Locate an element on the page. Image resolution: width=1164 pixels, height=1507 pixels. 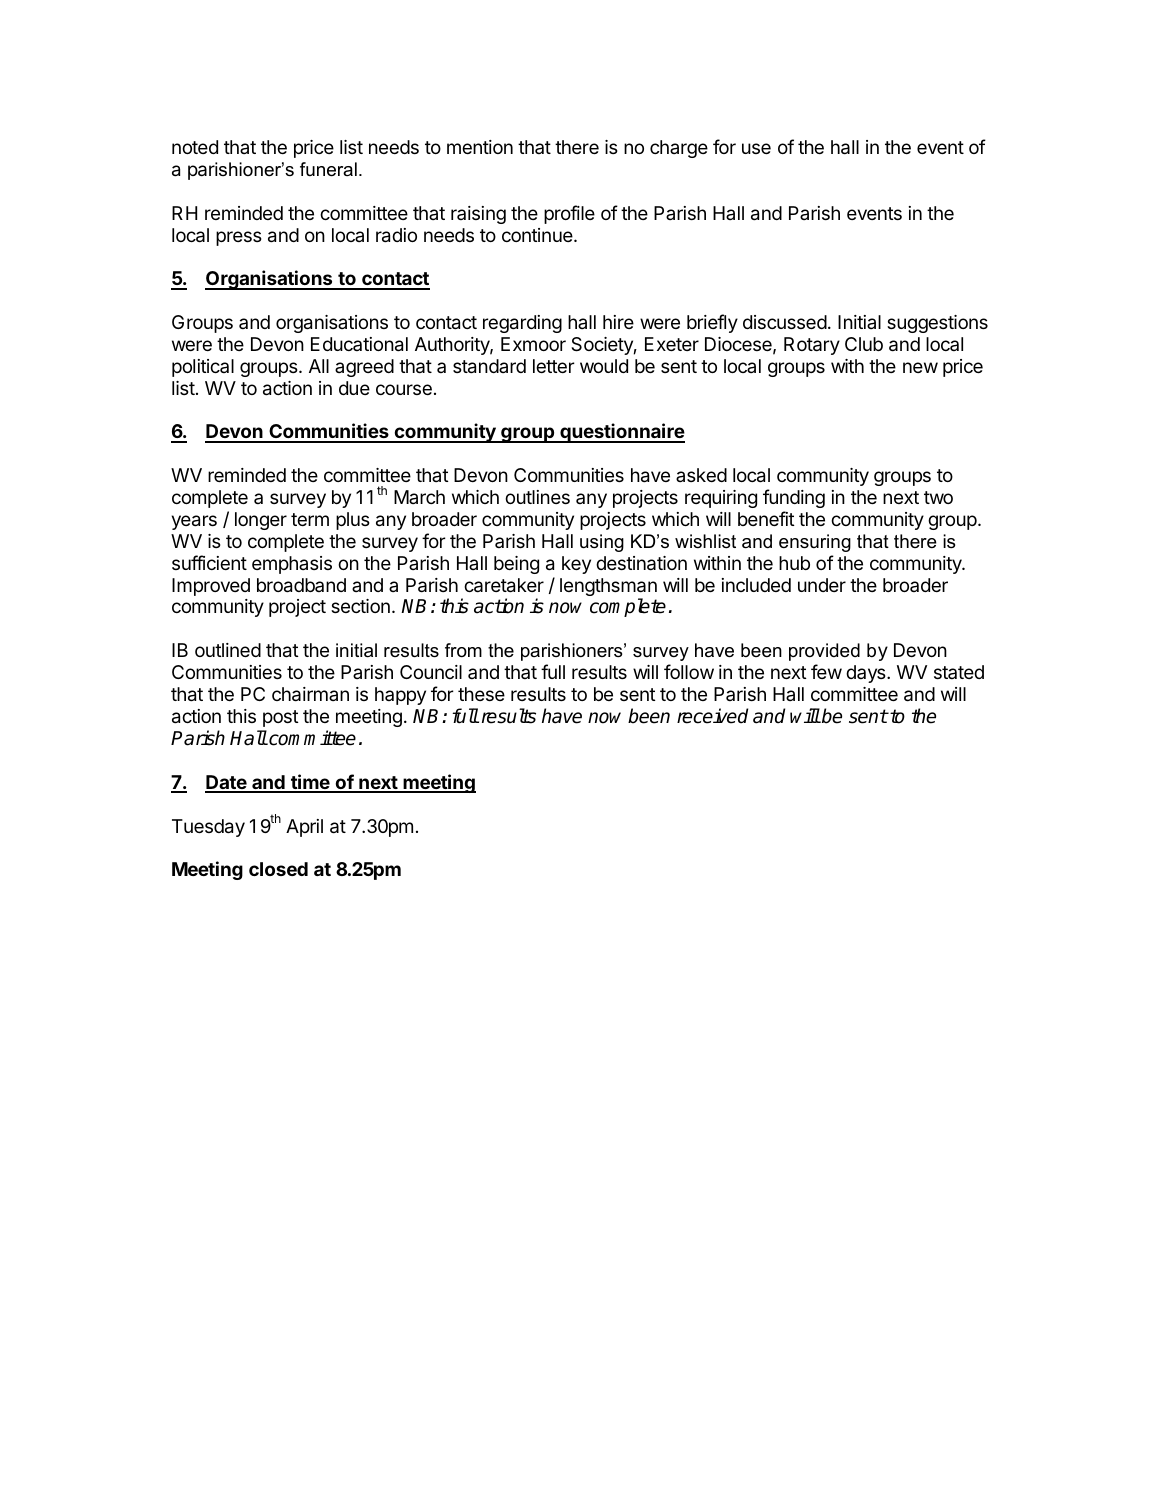
Educational is located at coordinates (359, 344).
